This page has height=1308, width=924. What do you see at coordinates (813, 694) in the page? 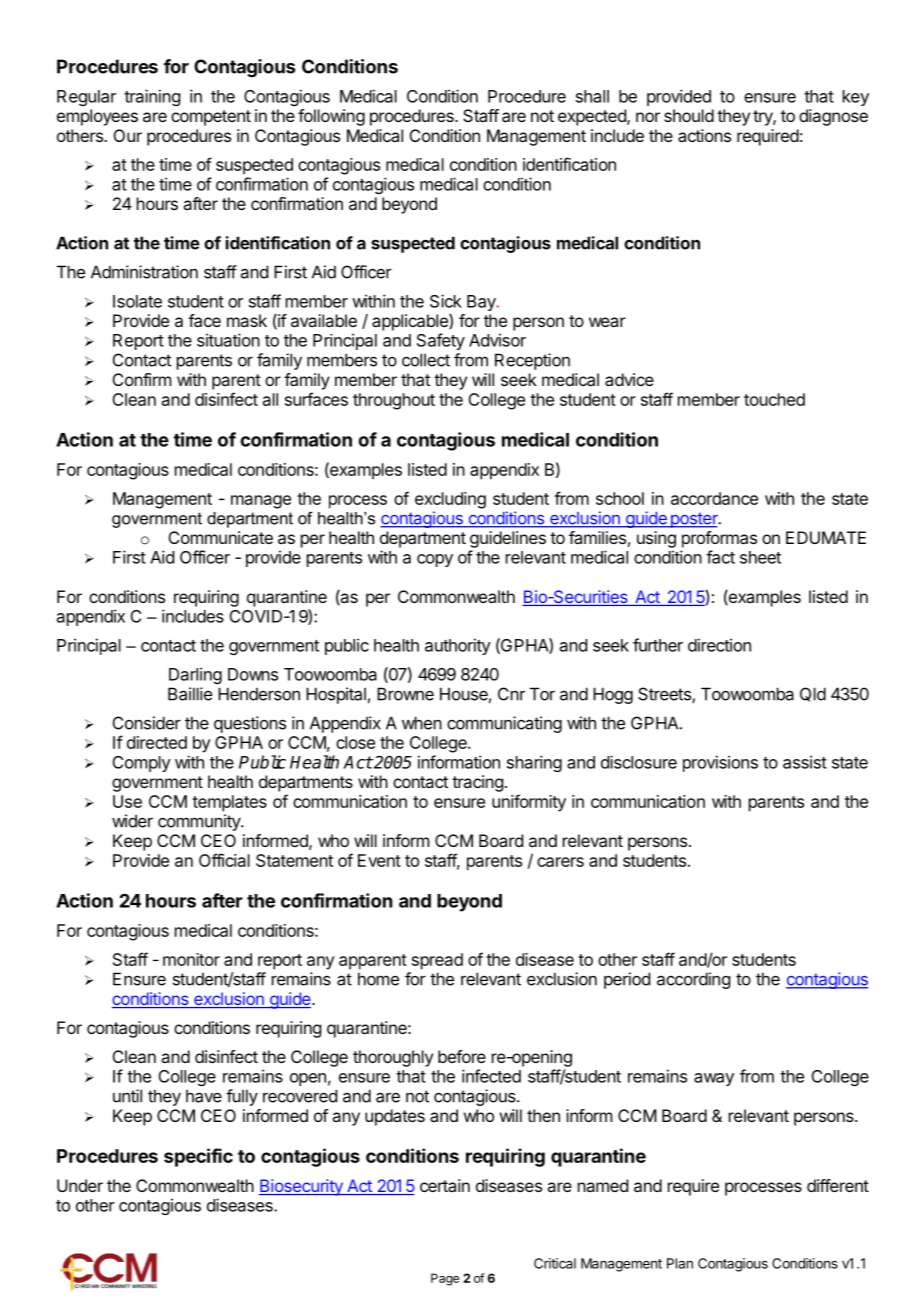
I see `Qld` at bounding box center [813, 694].
